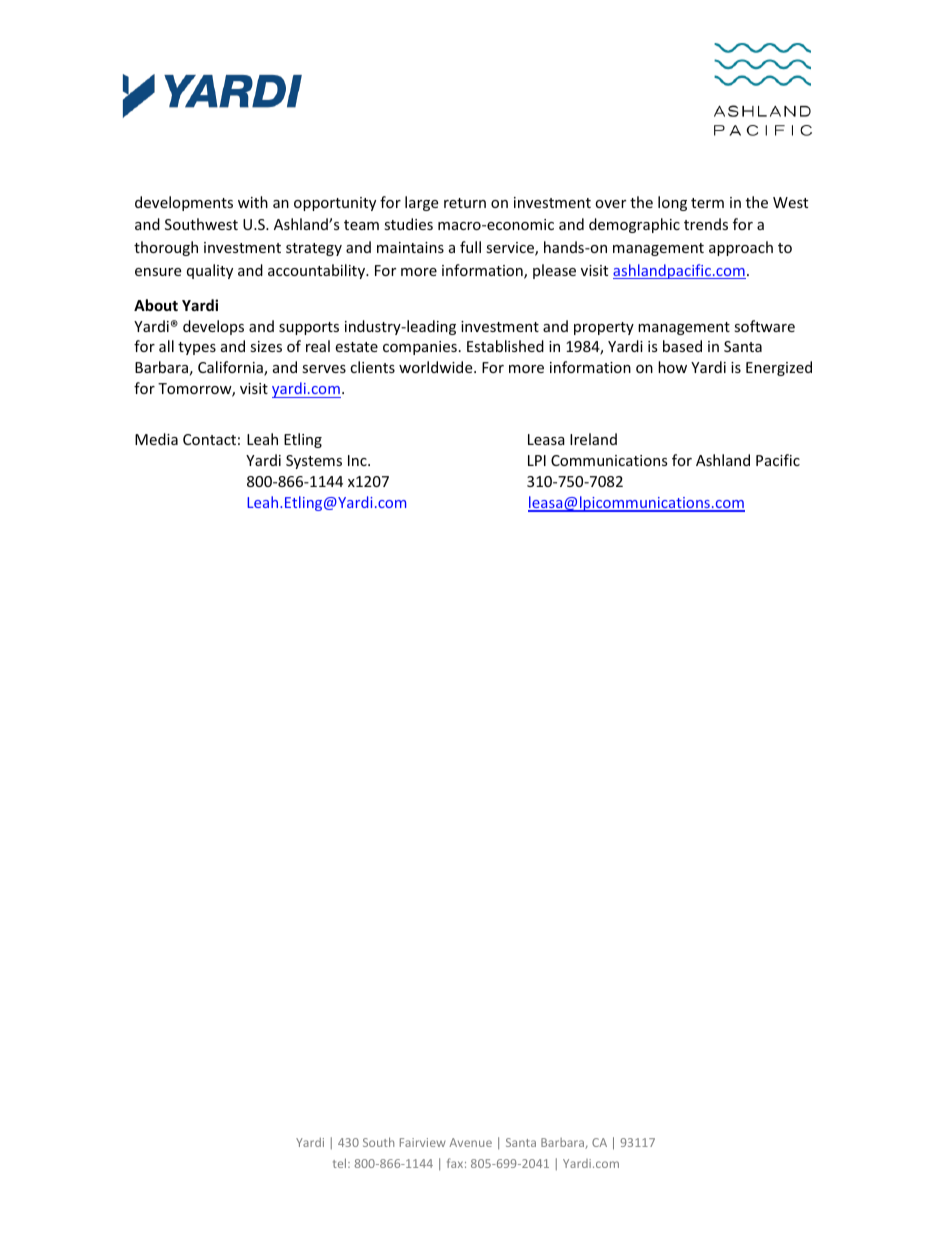 The image size is (952, 1233). What do you see at coordinates (156, 439) in the page?
I see `Media` at bounding box center [156, 439].
